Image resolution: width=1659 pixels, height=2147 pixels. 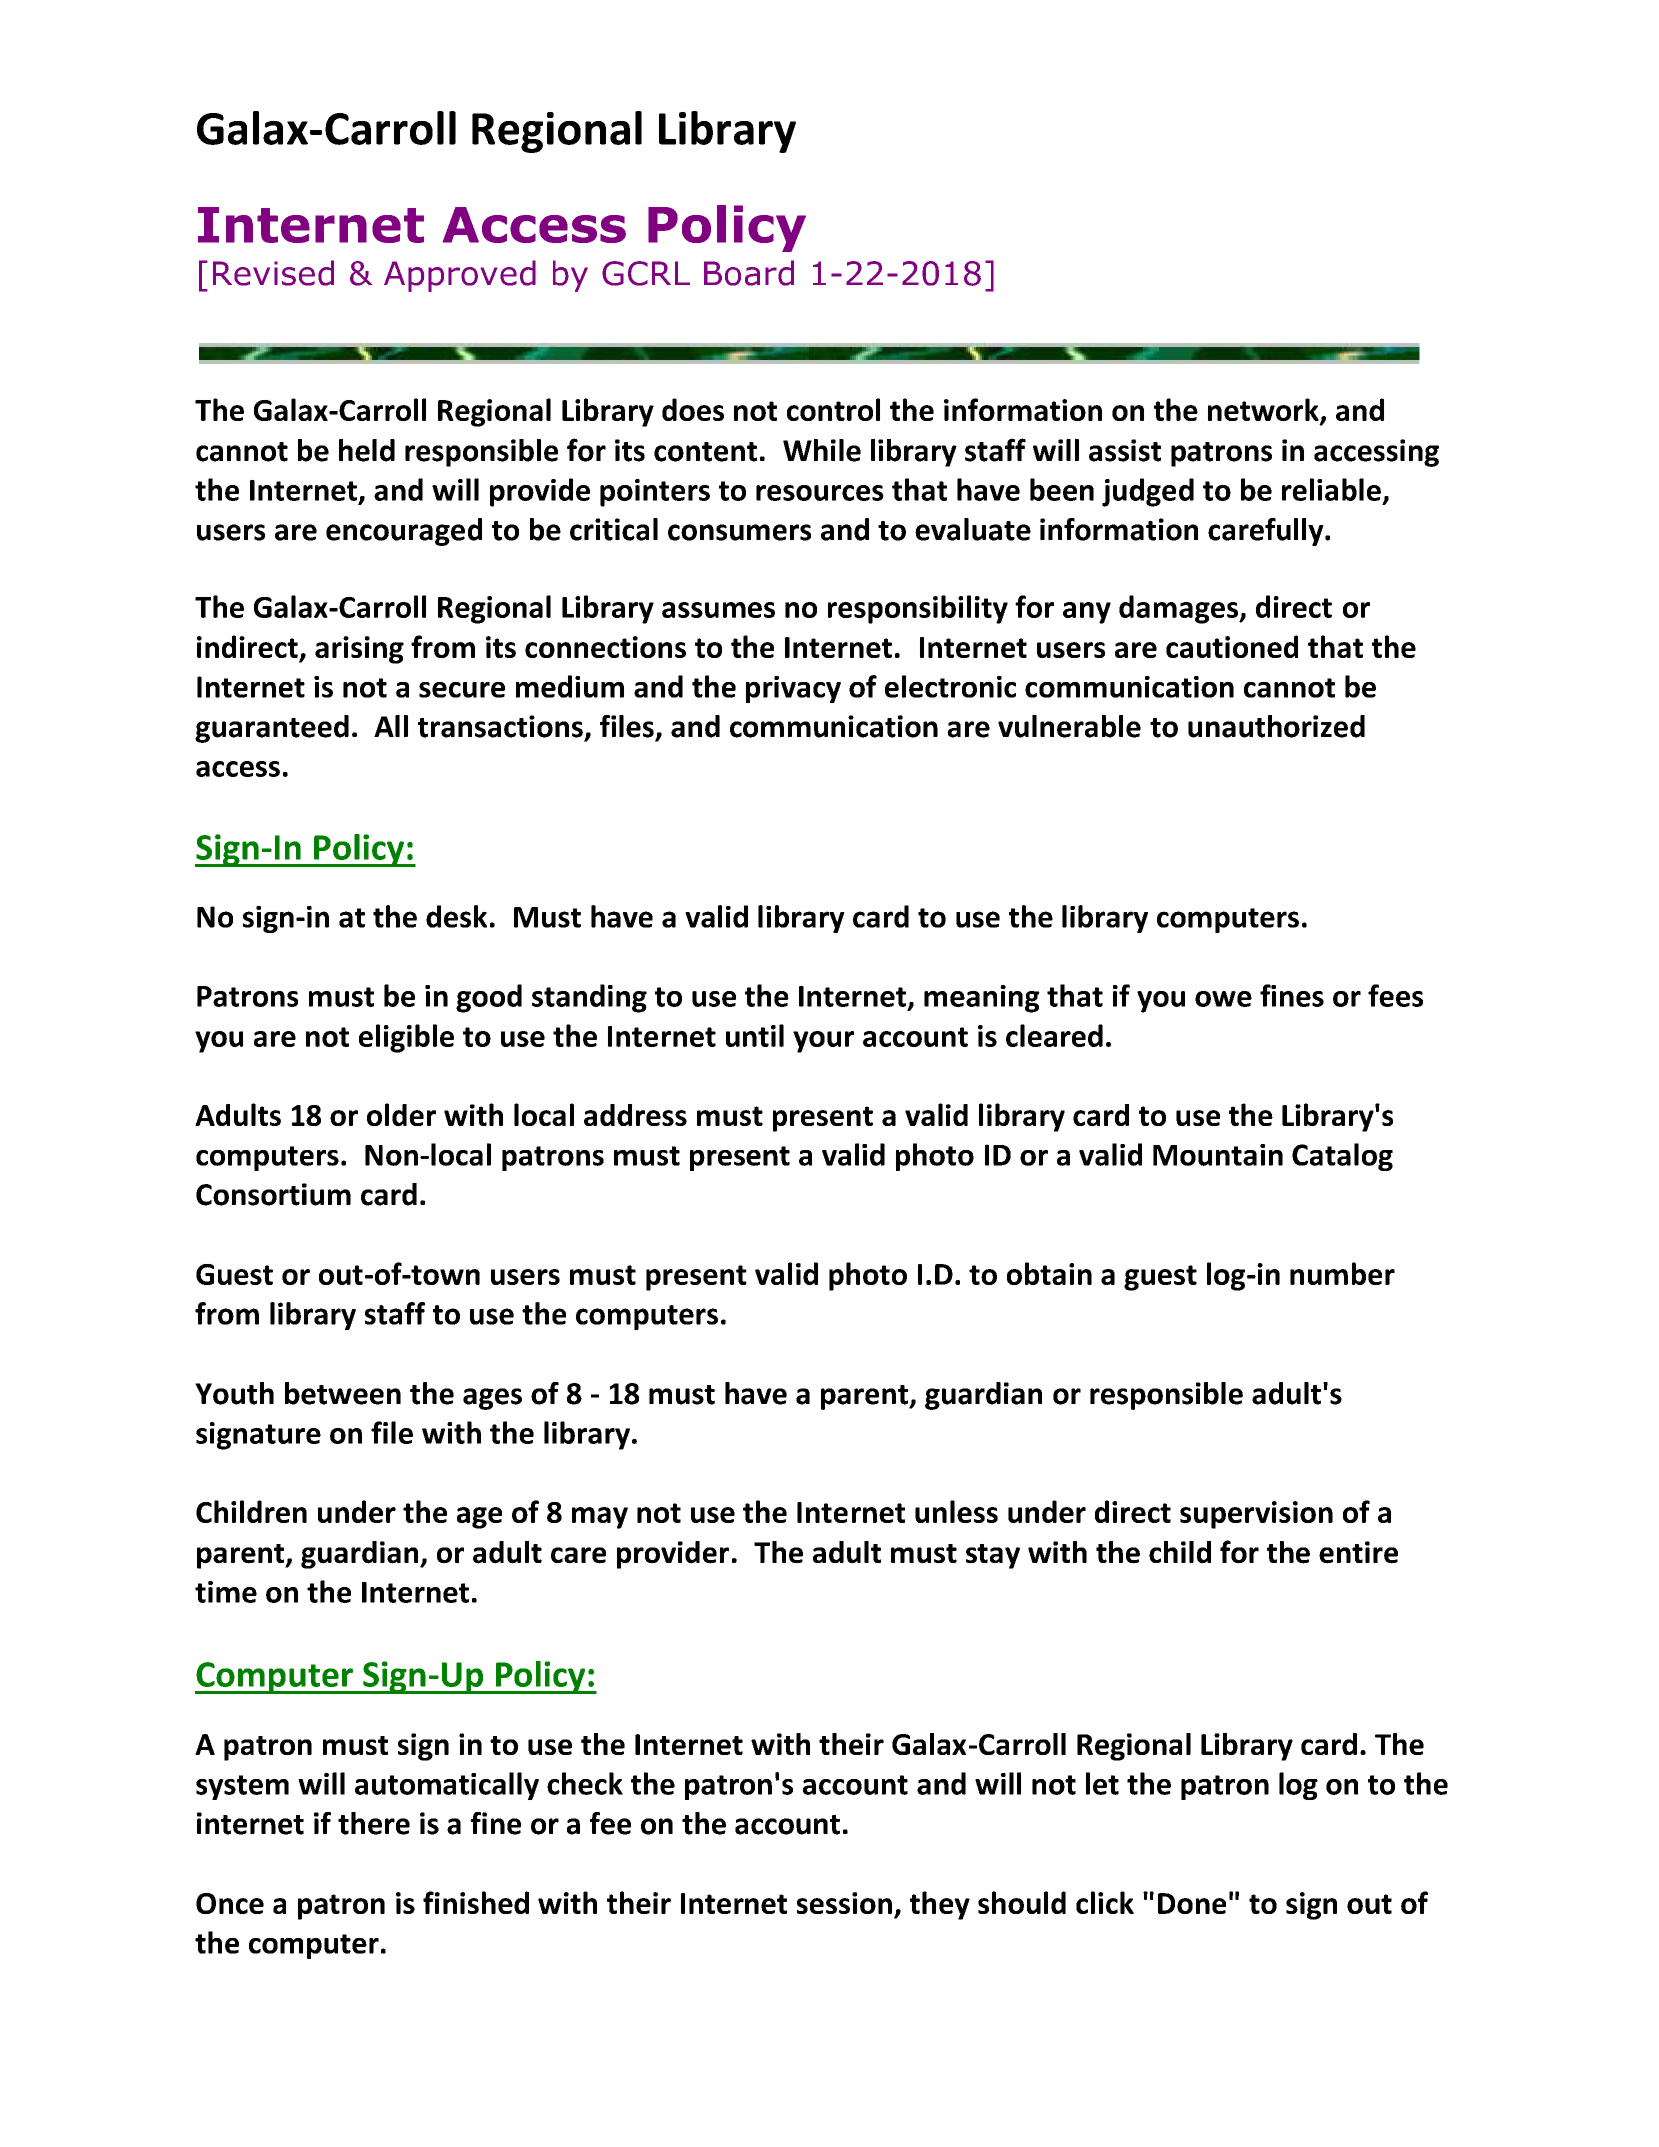 I want to click on Approved, so click(x=460, y=276).
